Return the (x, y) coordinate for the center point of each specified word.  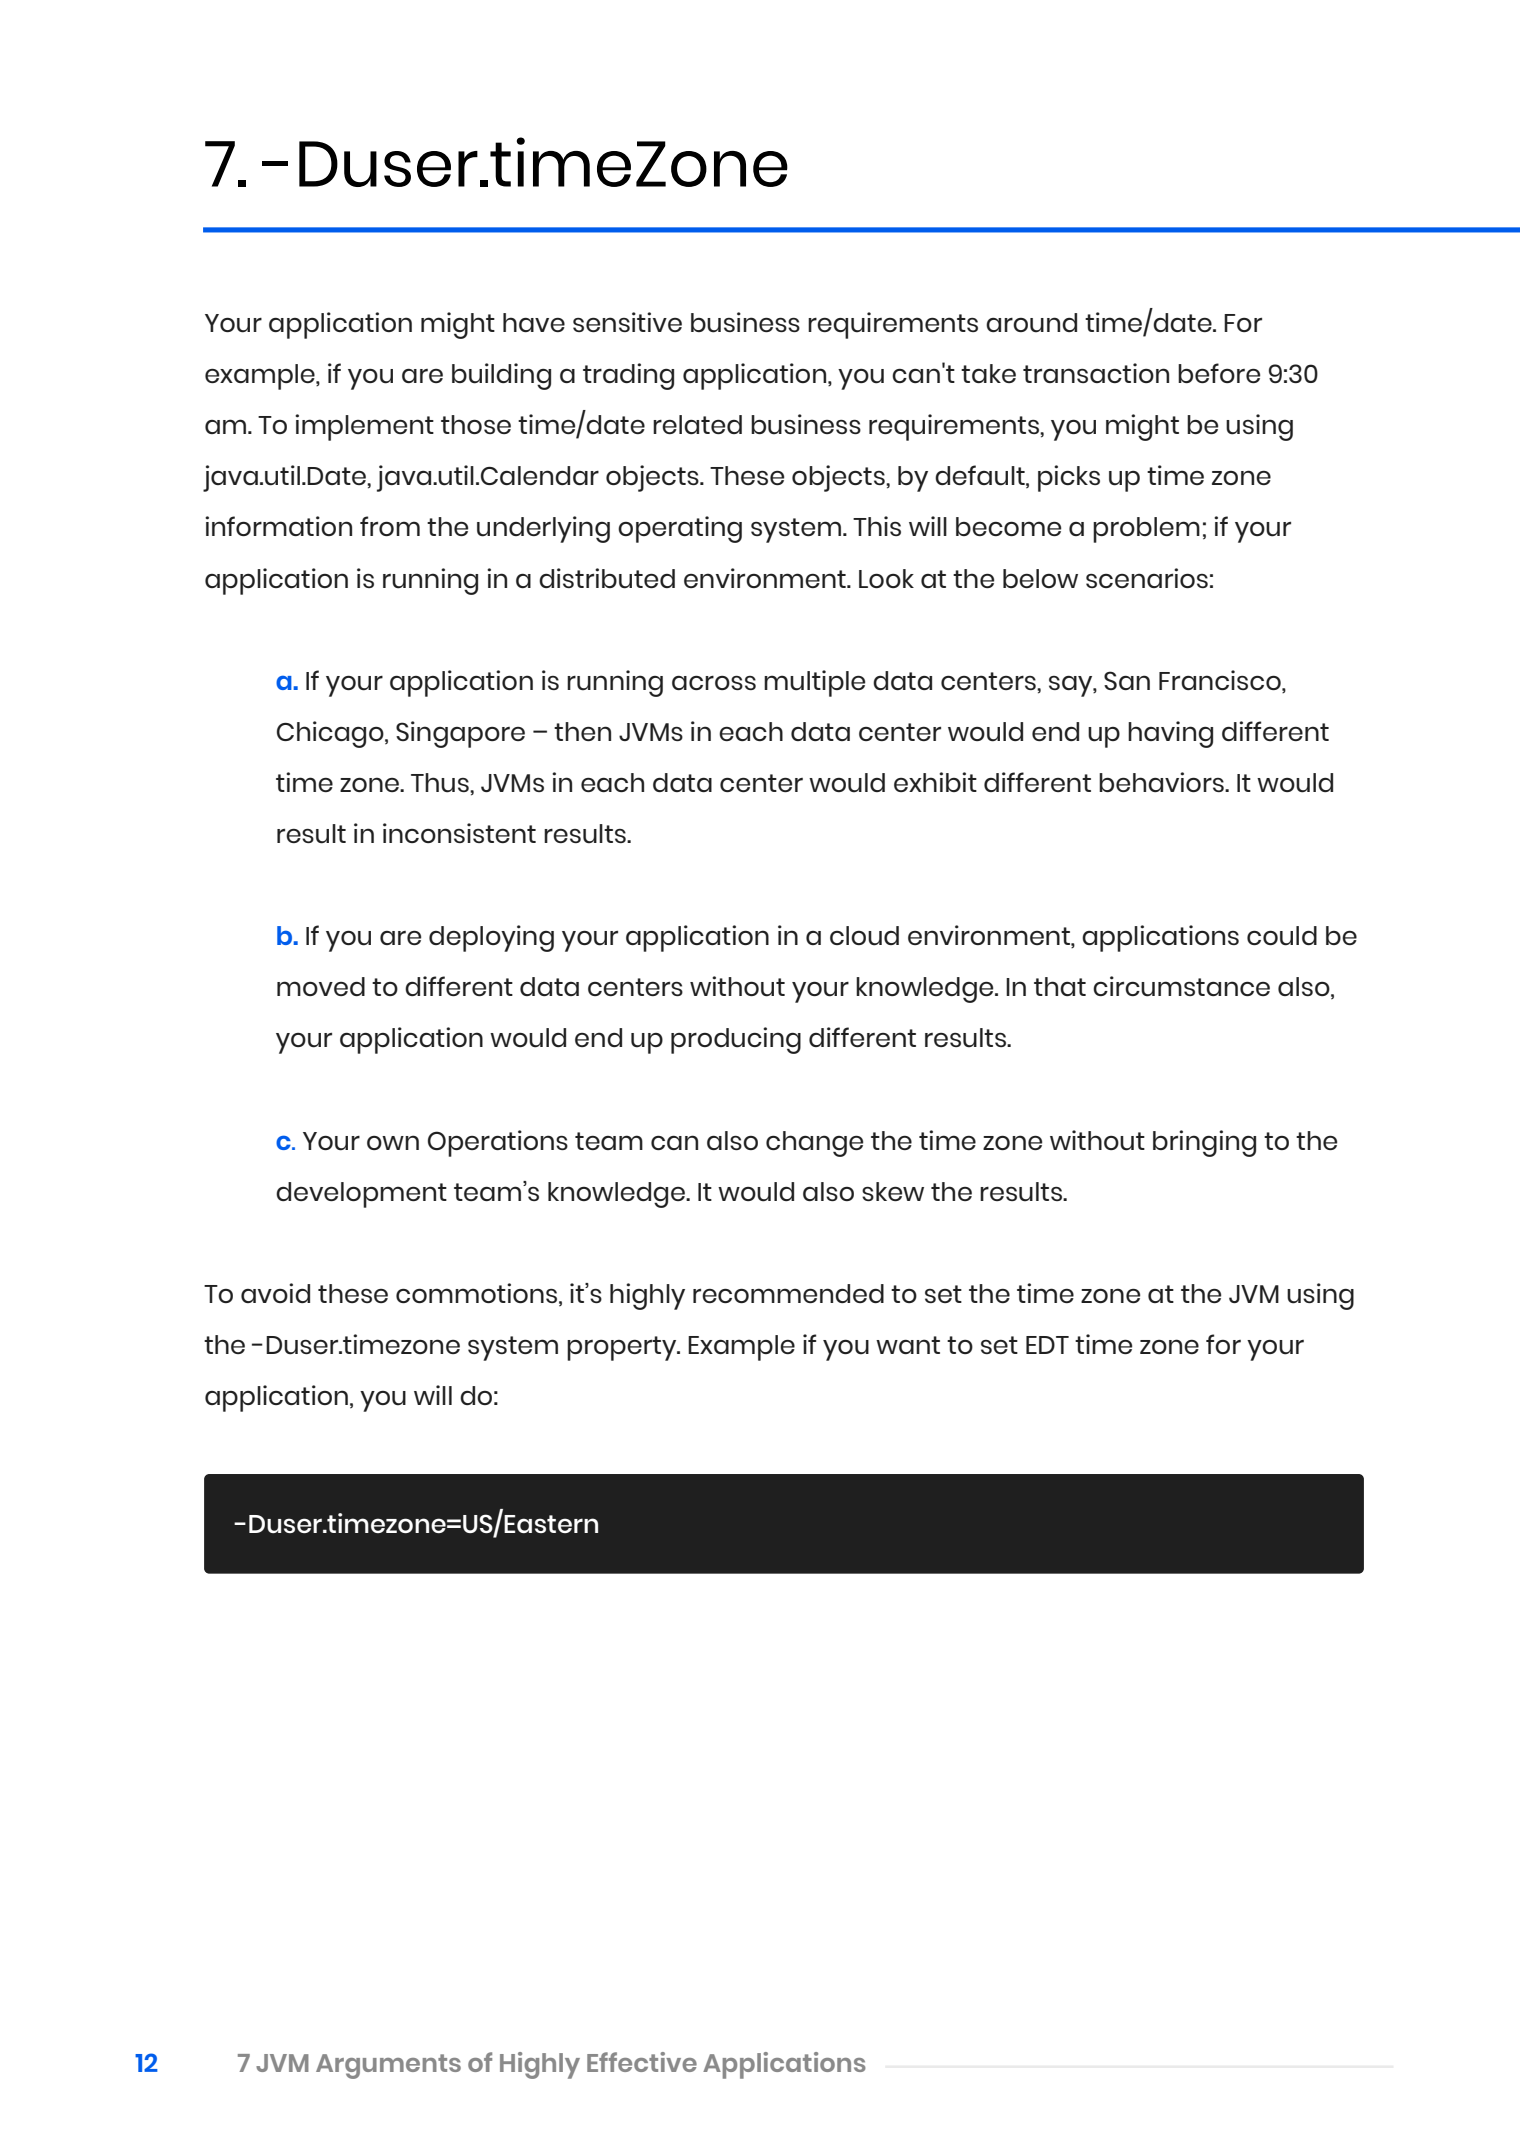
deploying (491, 938)
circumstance (1181, 986)
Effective (642, 2062)
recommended (788, 1293)
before (1219, 373)
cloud (864, 936)
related (697, 424)
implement (364, 427)
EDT (1047, 1345)
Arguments (388, 2066)
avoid (275, 1293)
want (908, 1345)
